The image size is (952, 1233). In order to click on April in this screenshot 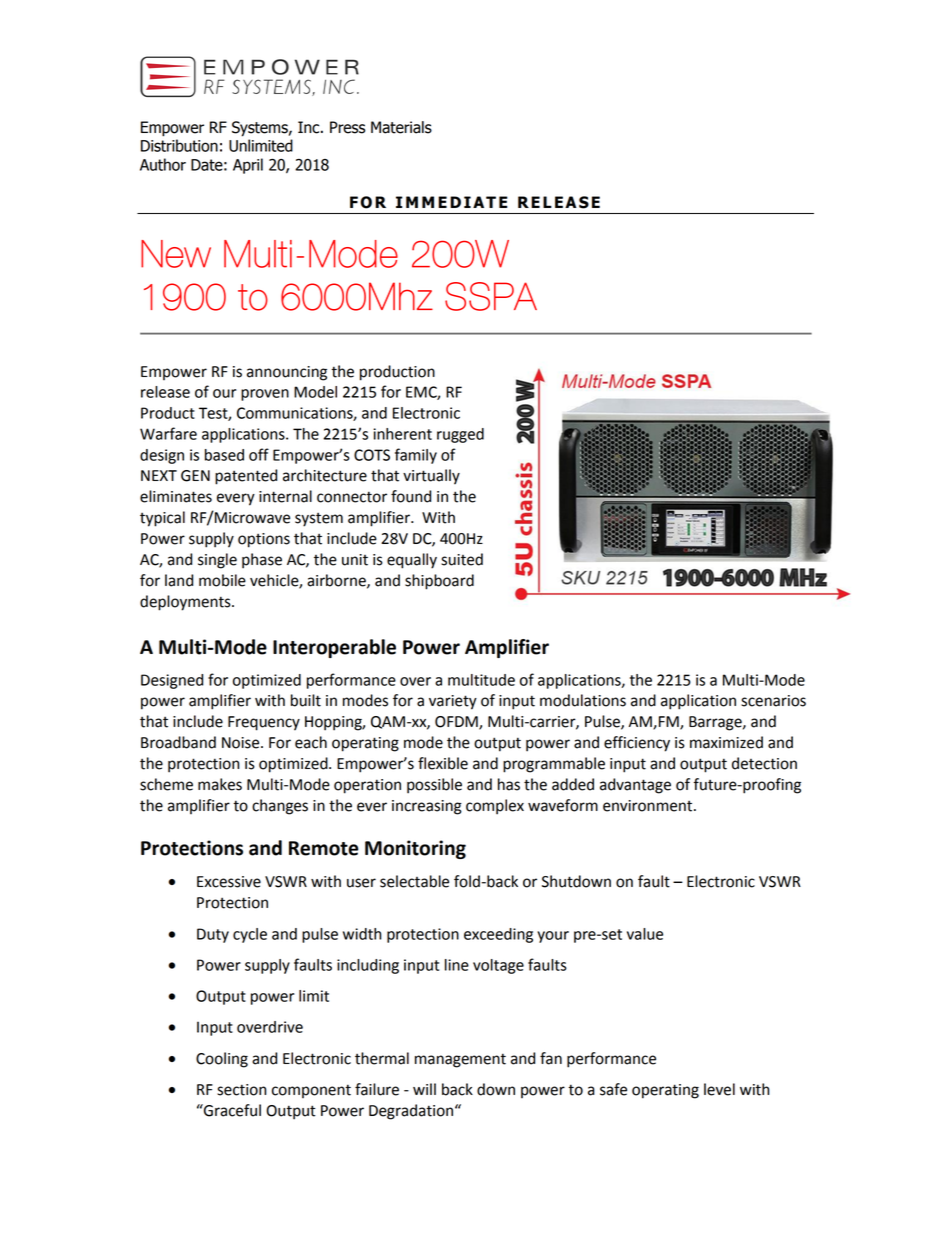, I will do `click(248, 166)`.
